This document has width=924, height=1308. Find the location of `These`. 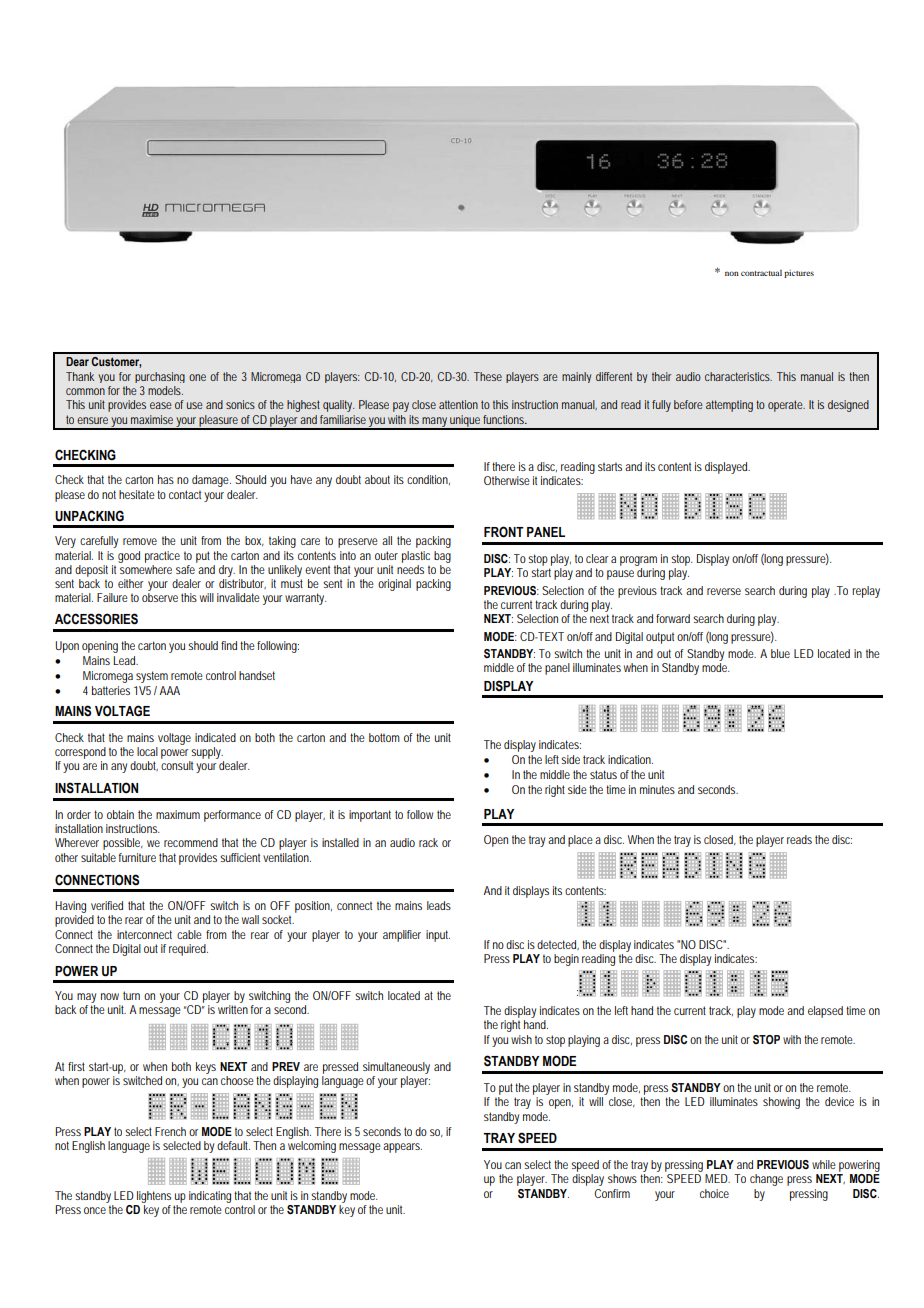

These is located at coordinates (488, 376).
